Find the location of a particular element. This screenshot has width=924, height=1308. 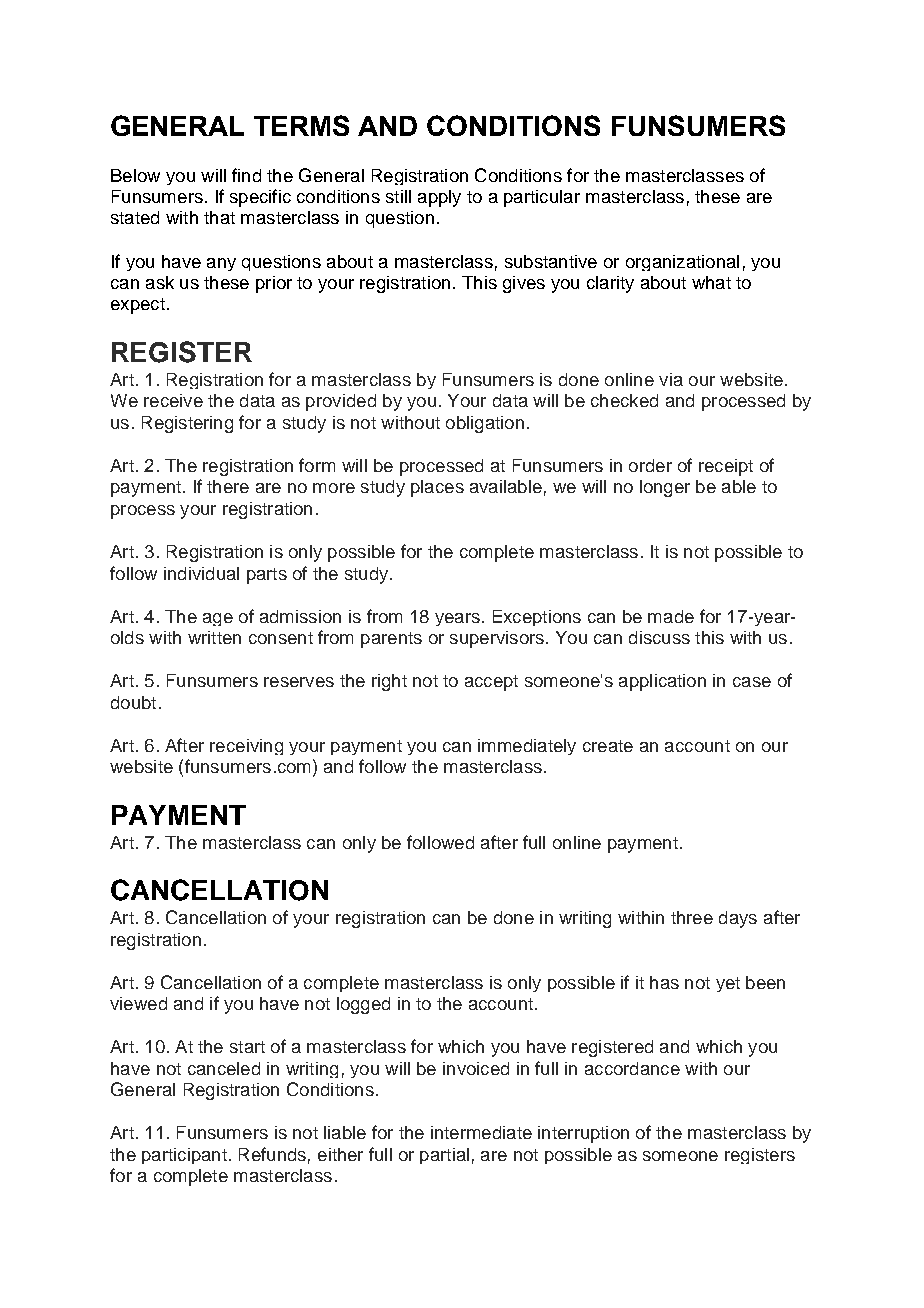

find is located at coordinates (246, 175).
